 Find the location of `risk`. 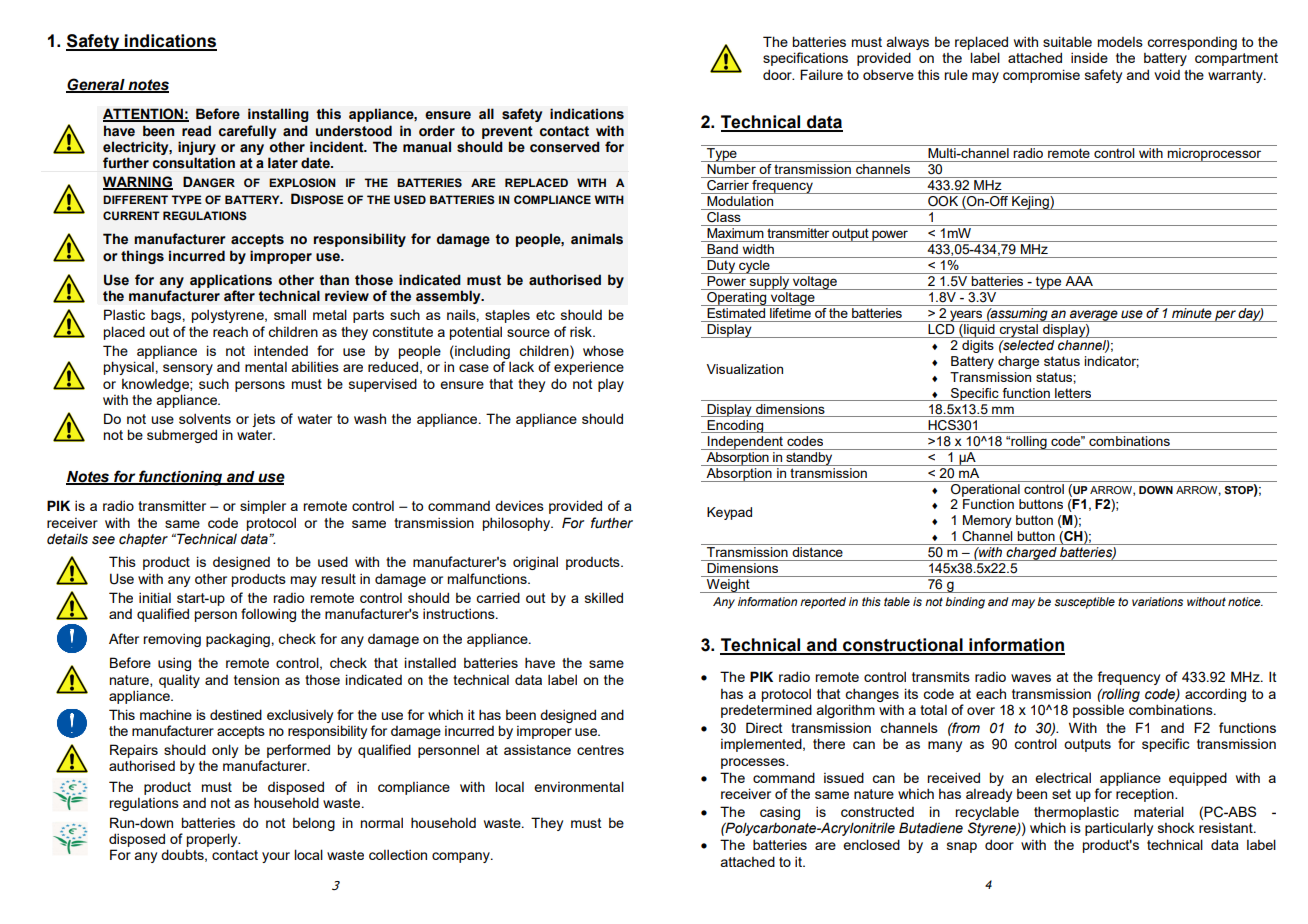

risk is located at coordinates (582, 331).
